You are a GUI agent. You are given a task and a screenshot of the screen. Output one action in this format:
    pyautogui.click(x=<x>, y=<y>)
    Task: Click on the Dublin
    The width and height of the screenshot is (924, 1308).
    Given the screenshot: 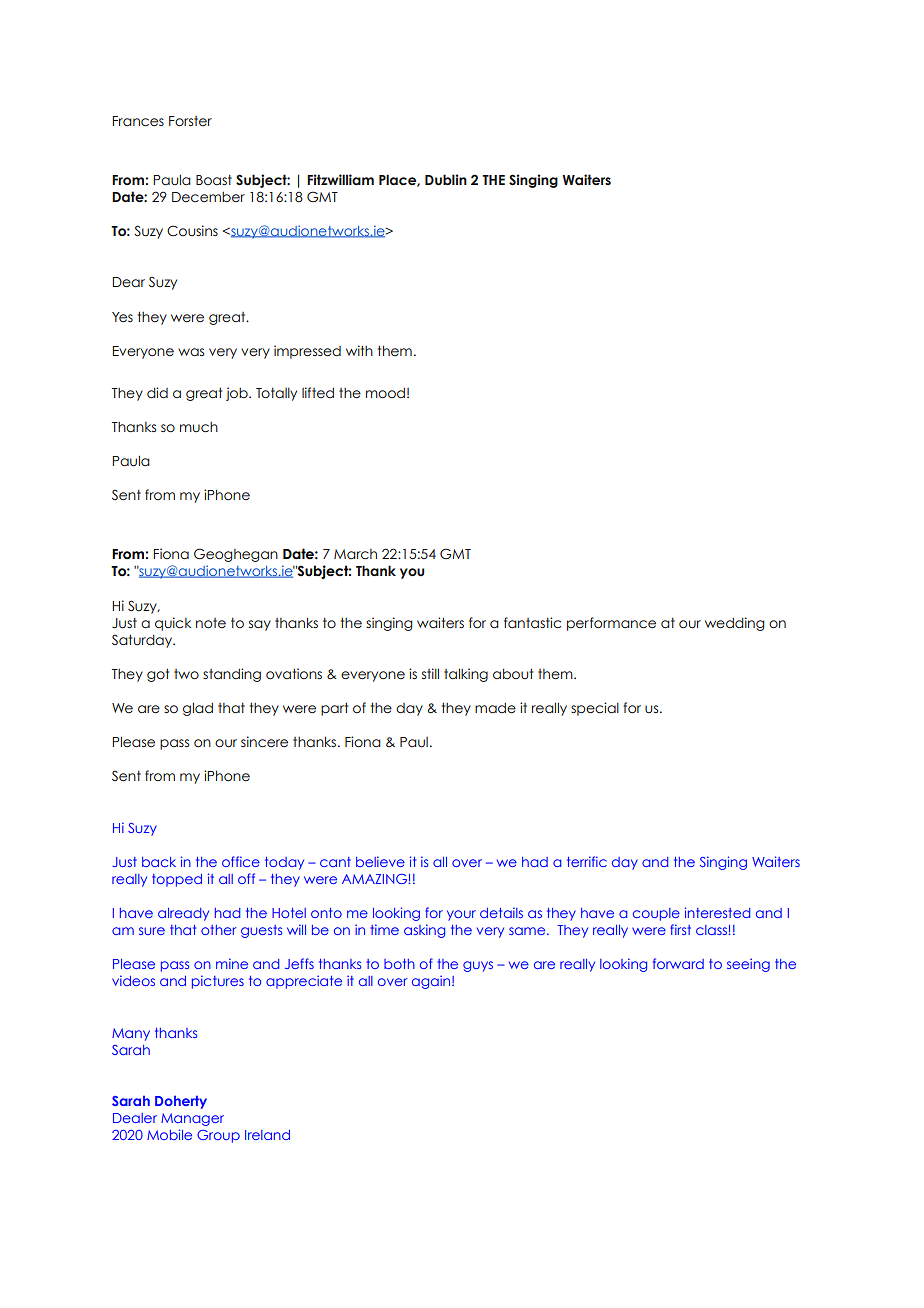 What is the action you would take?
    pyautogui.click(x=446, y=180)
